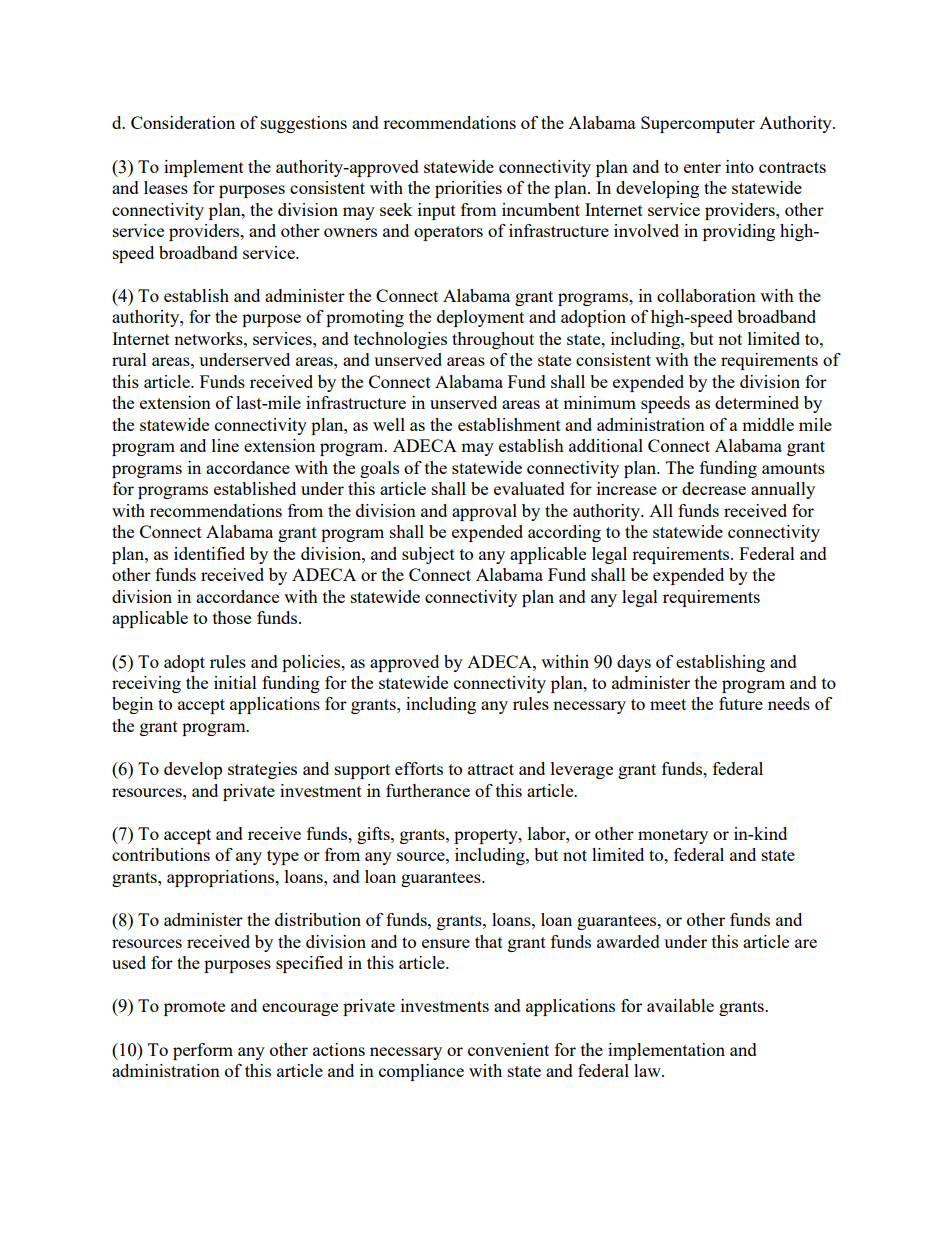 This document has width=952, height=1233. I want to click on enter, so click(702, 167).
